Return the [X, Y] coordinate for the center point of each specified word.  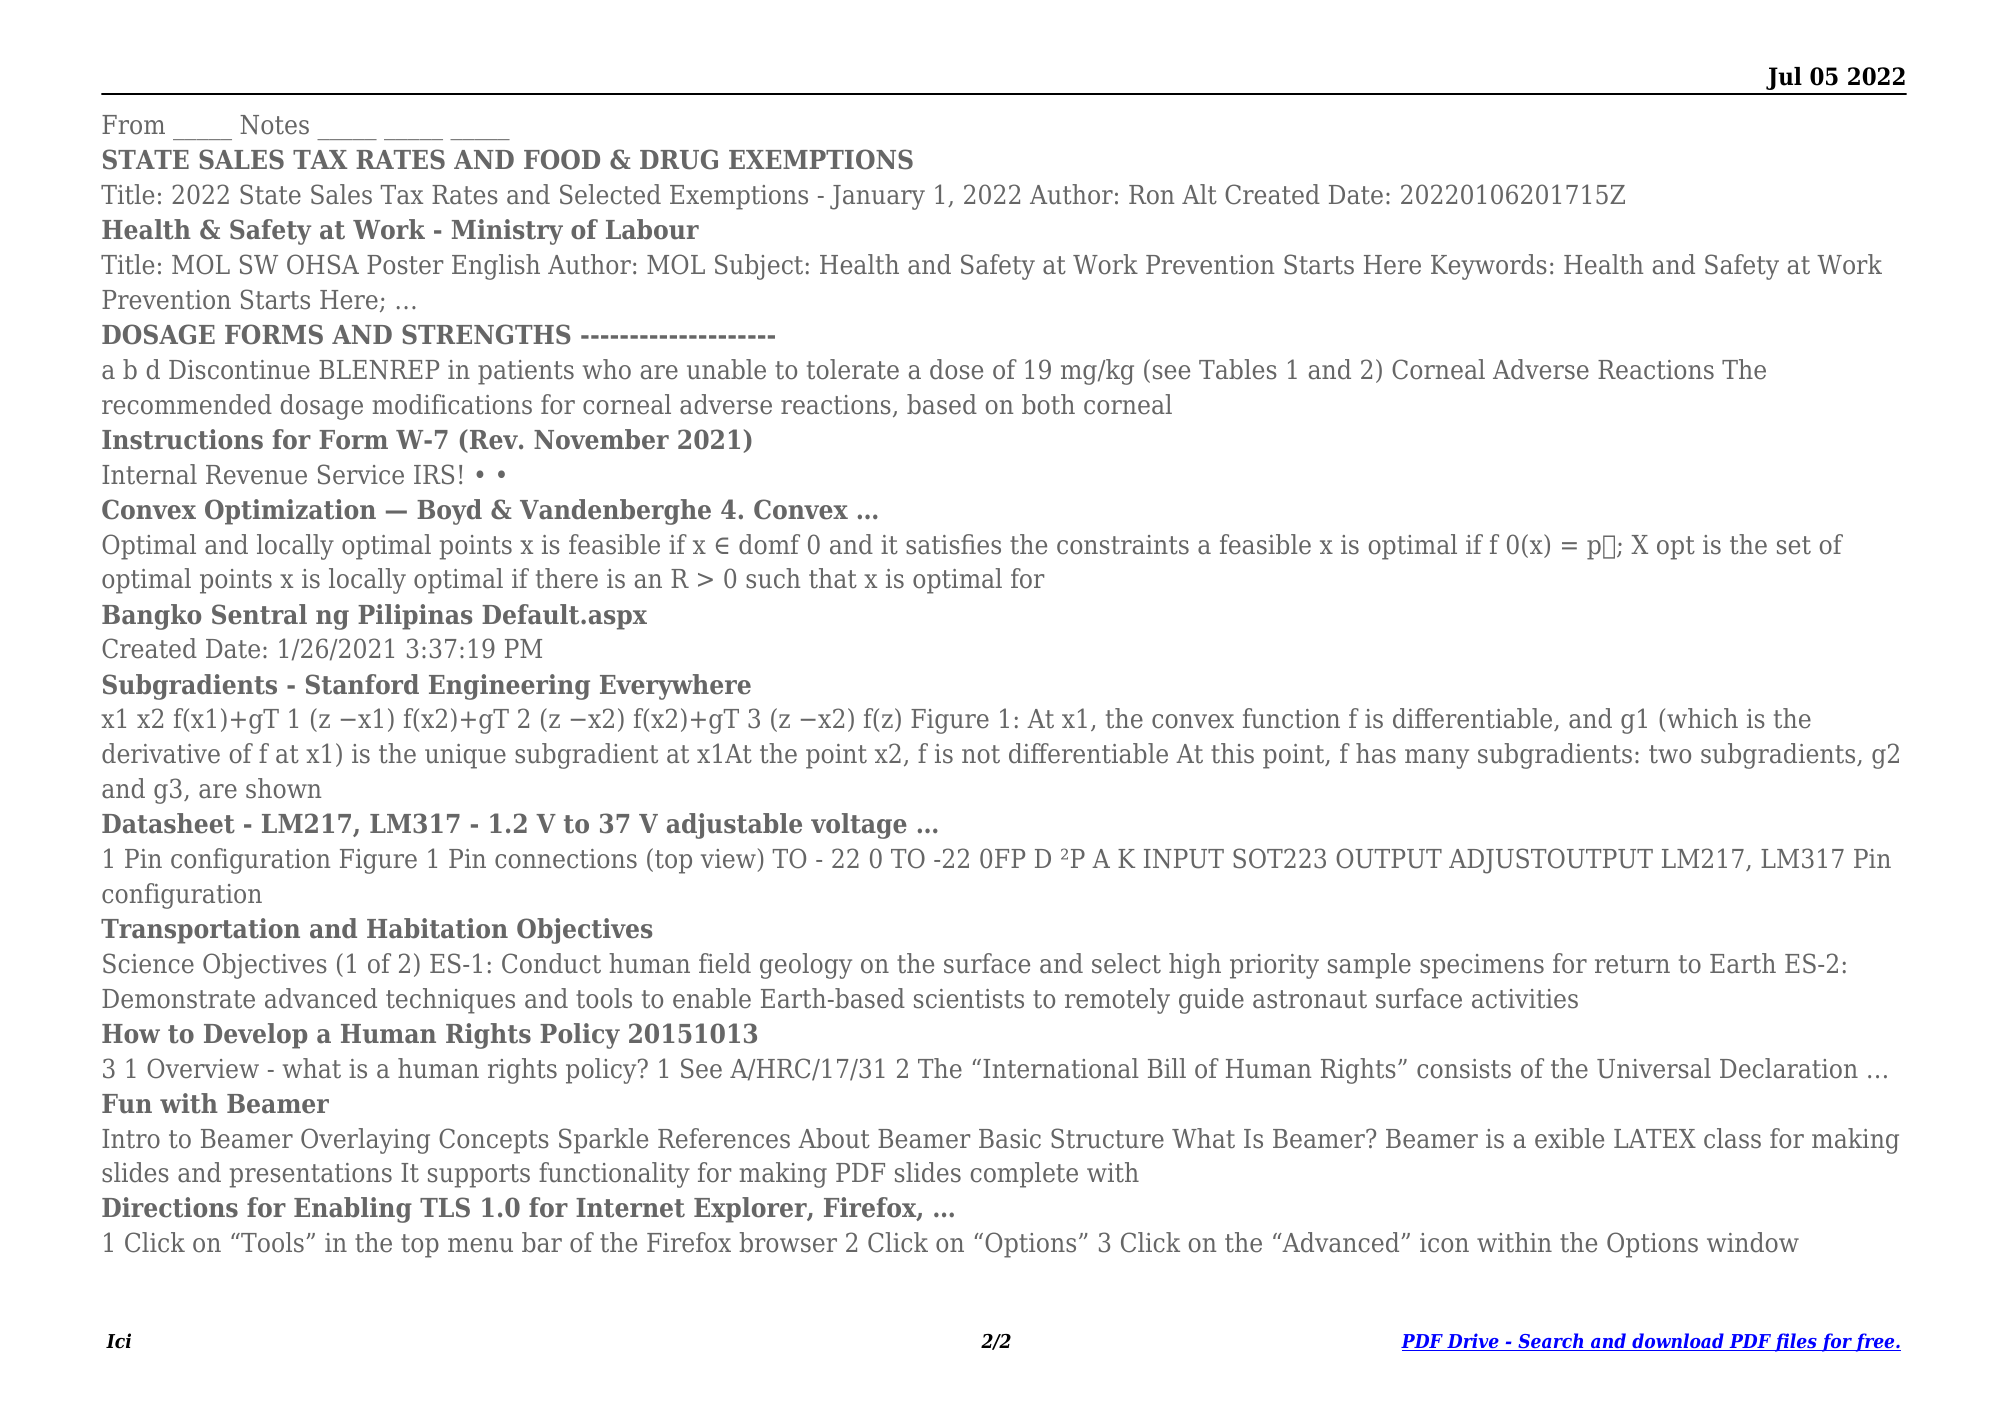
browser [788, 1242]
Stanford [362, 684]
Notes [274, 125]
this [1232, 753]
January [877, 197]
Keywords [1489, 267]
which [1702, 718]
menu [480, 1245]
